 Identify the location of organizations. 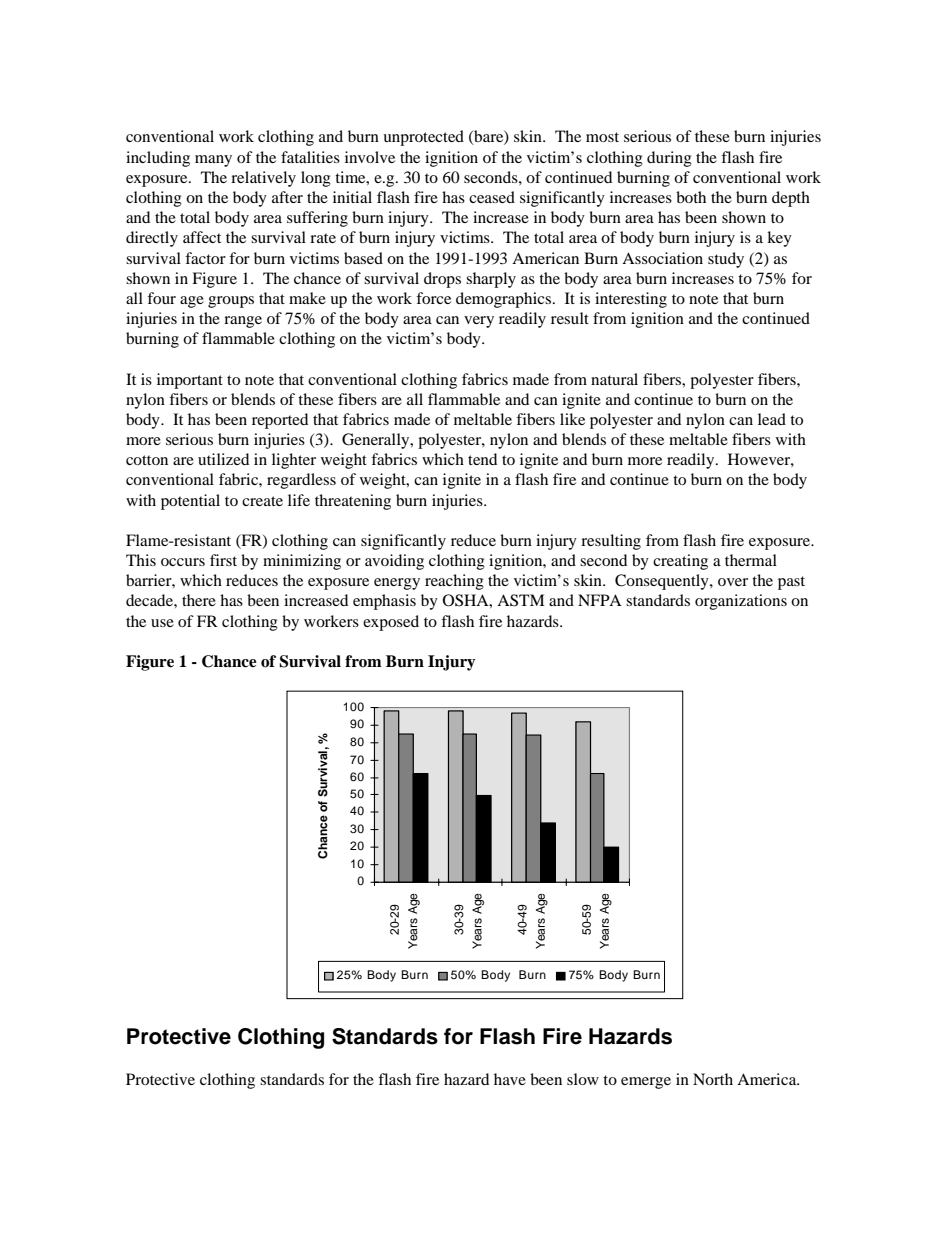
(741, 602).
